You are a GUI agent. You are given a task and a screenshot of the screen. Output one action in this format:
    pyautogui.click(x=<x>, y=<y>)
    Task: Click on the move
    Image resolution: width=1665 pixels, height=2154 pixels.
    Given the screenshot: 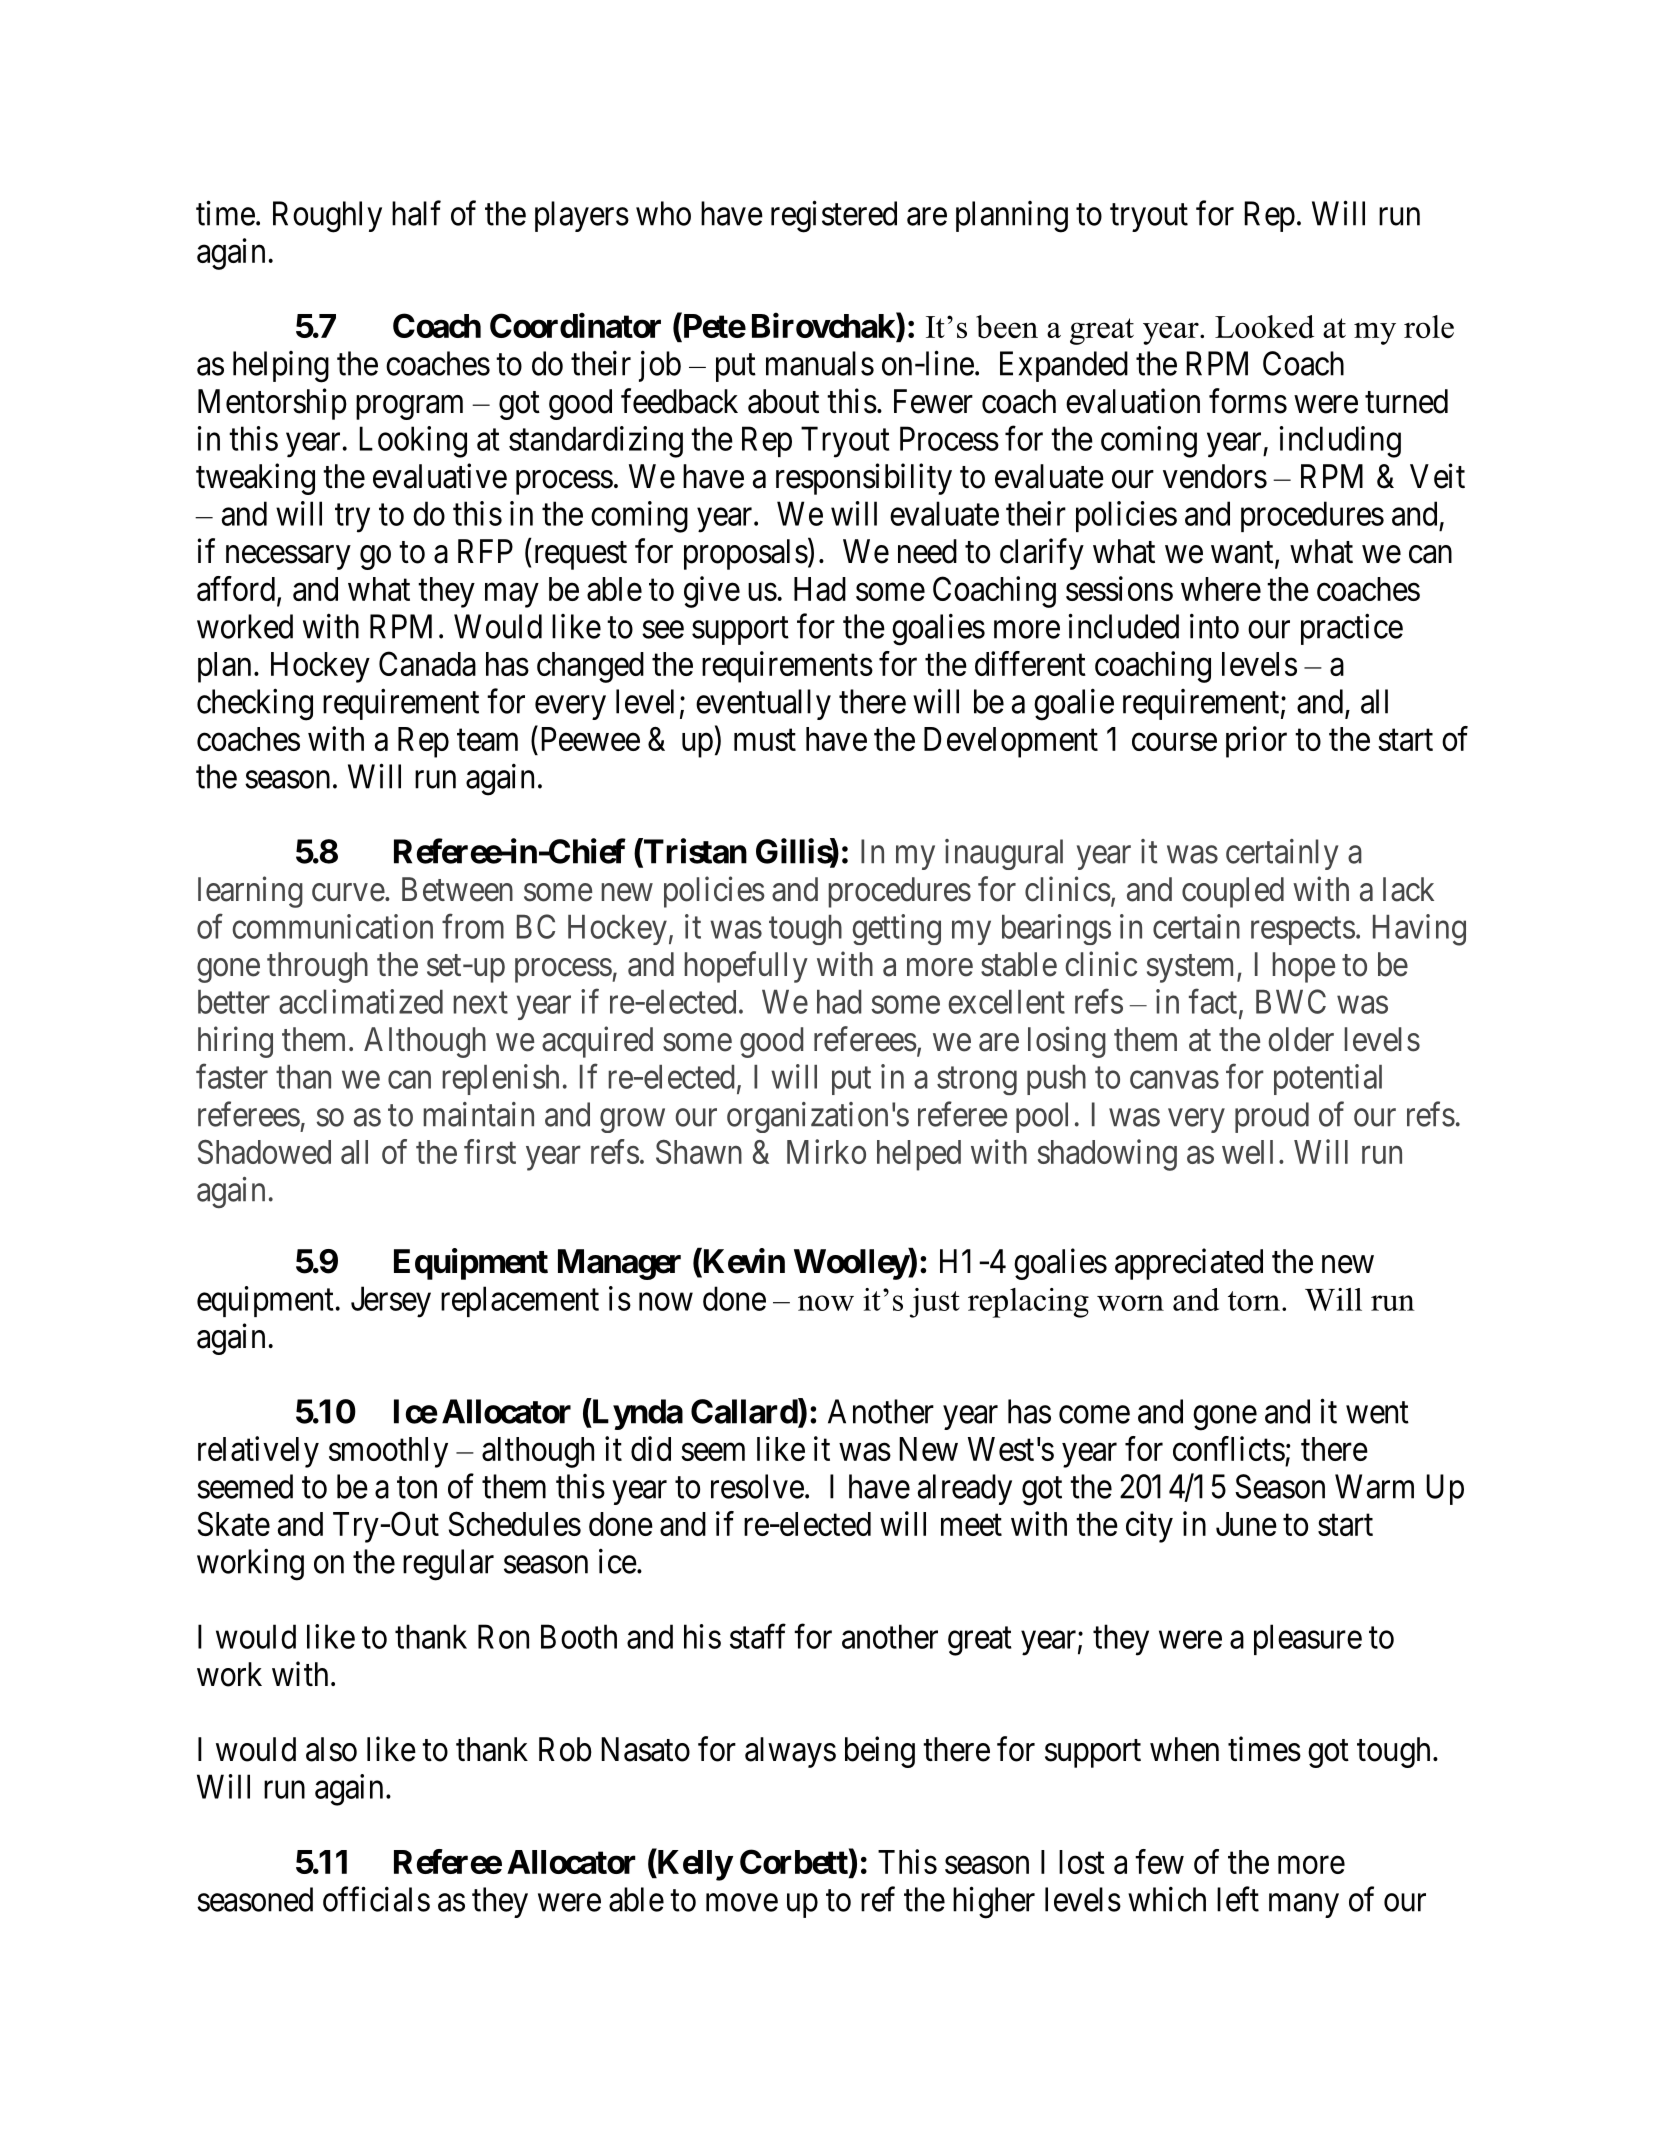 What is the action you would take?
    pyautogui.click(x=742, y=1903)
